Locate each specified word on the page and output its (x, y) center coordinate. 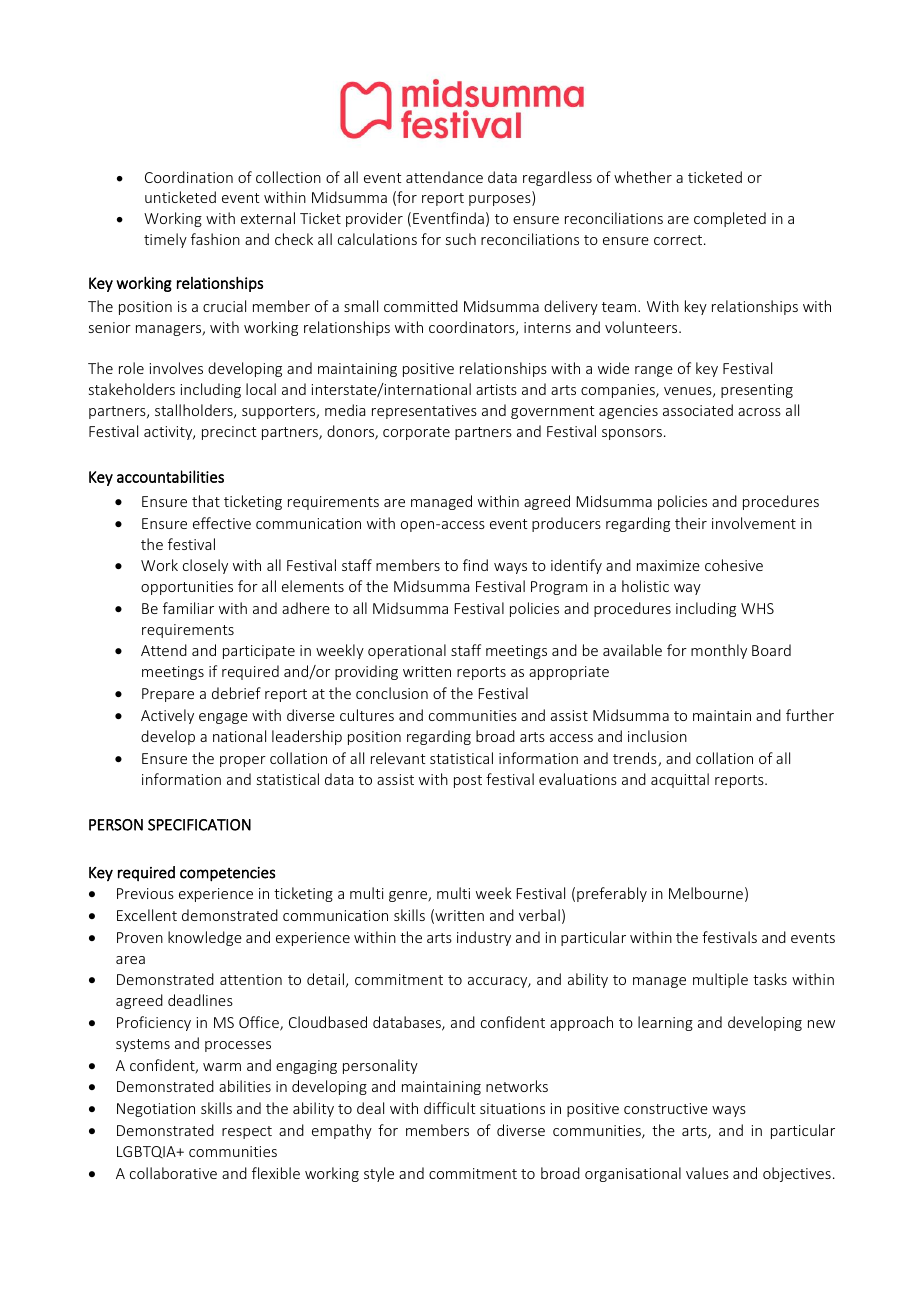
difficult (450, 1108)
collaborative (173, 1173)
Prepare (168, 695)
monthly (719, 651)
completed (730, 219)
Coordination (189, 177)
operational (407, 651)
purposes (501, 200)
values (707, 1173)
